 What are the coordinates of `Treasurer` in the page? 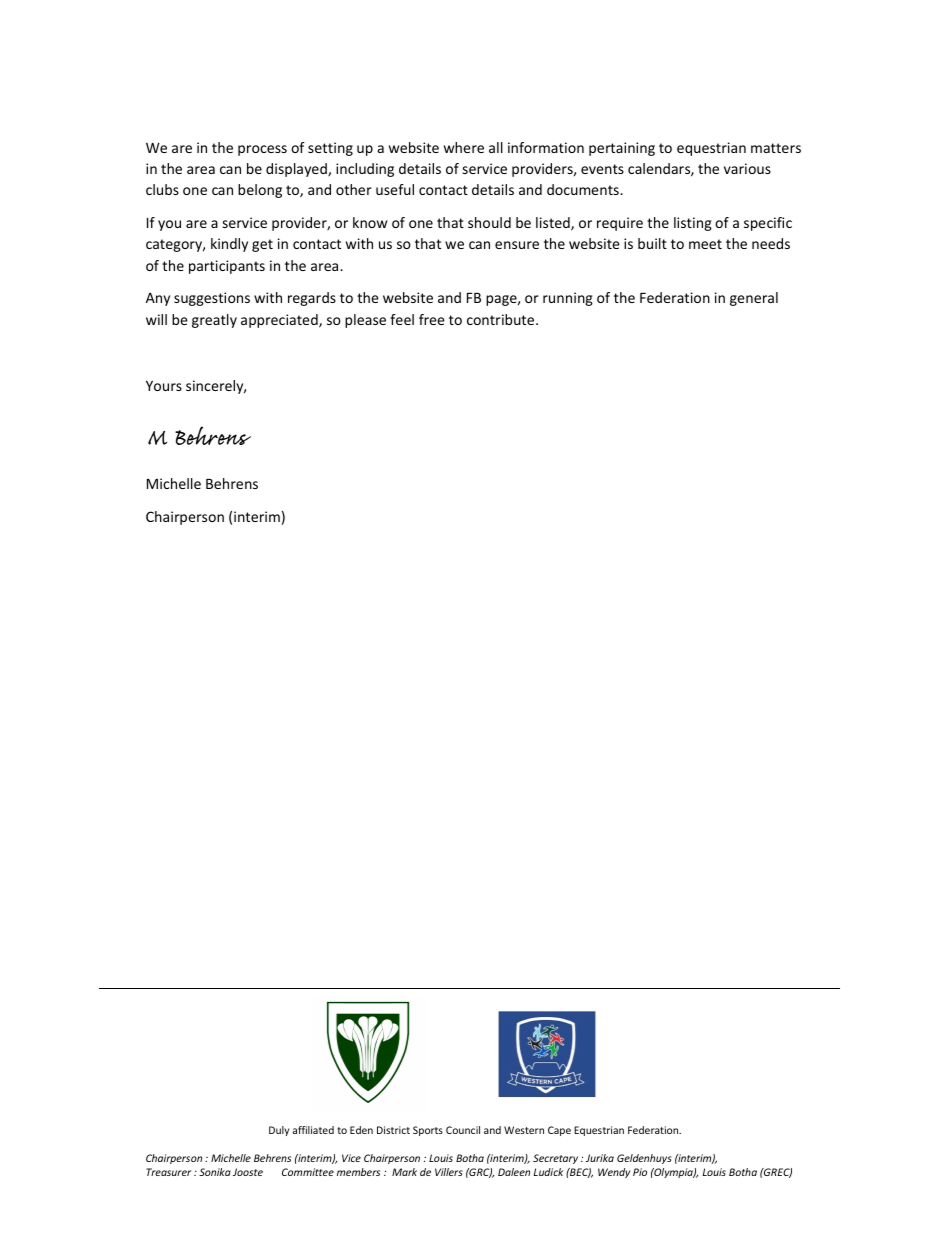 It's located at (168, 1172).
